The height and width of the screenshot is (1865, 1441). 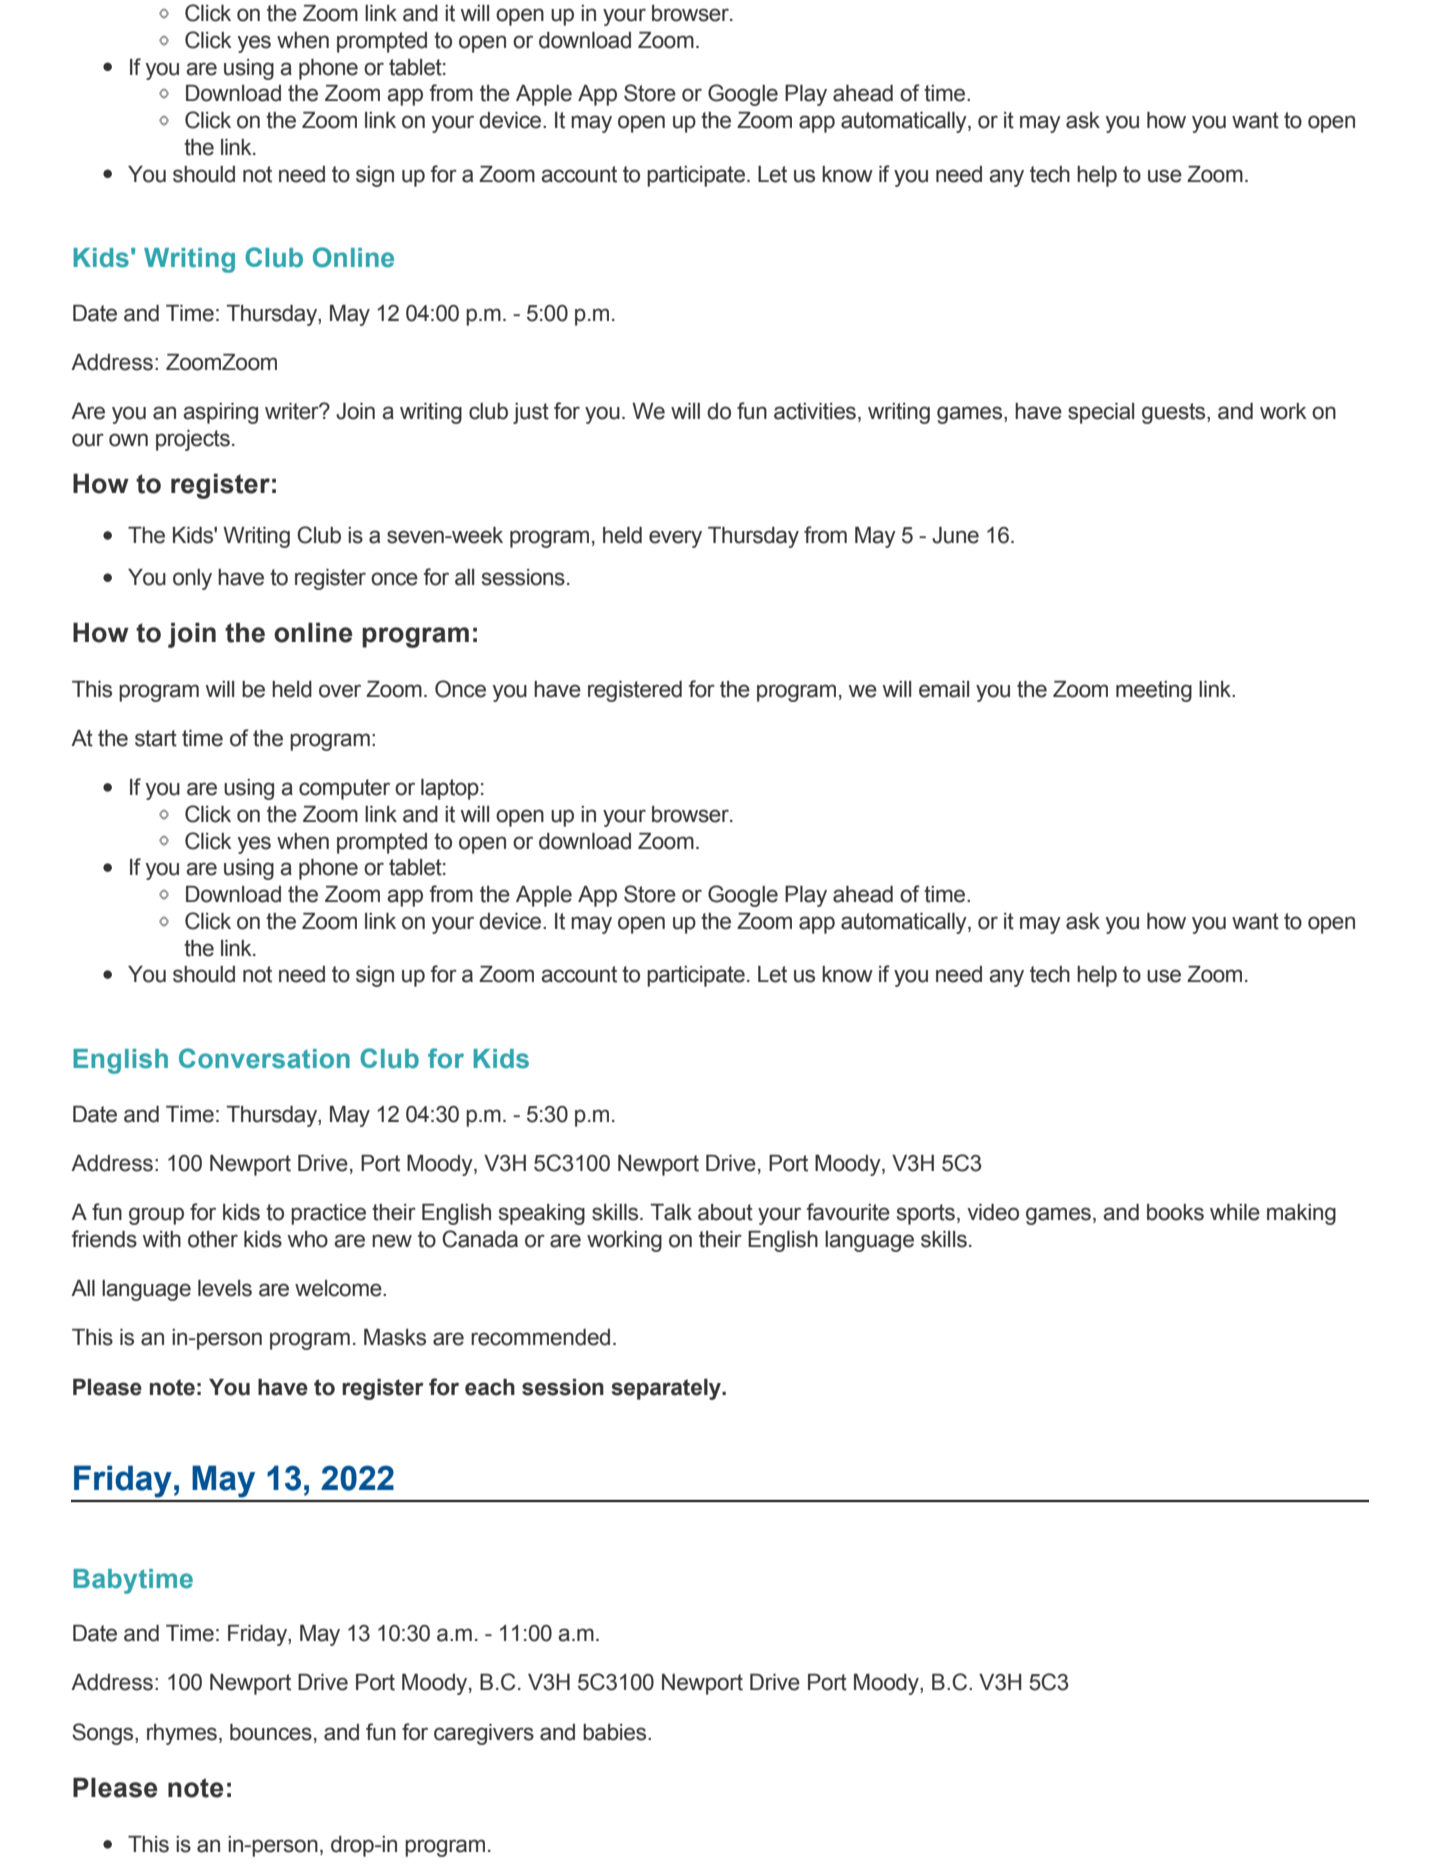 I want to click on guests, so click(x=1175, y=413).
